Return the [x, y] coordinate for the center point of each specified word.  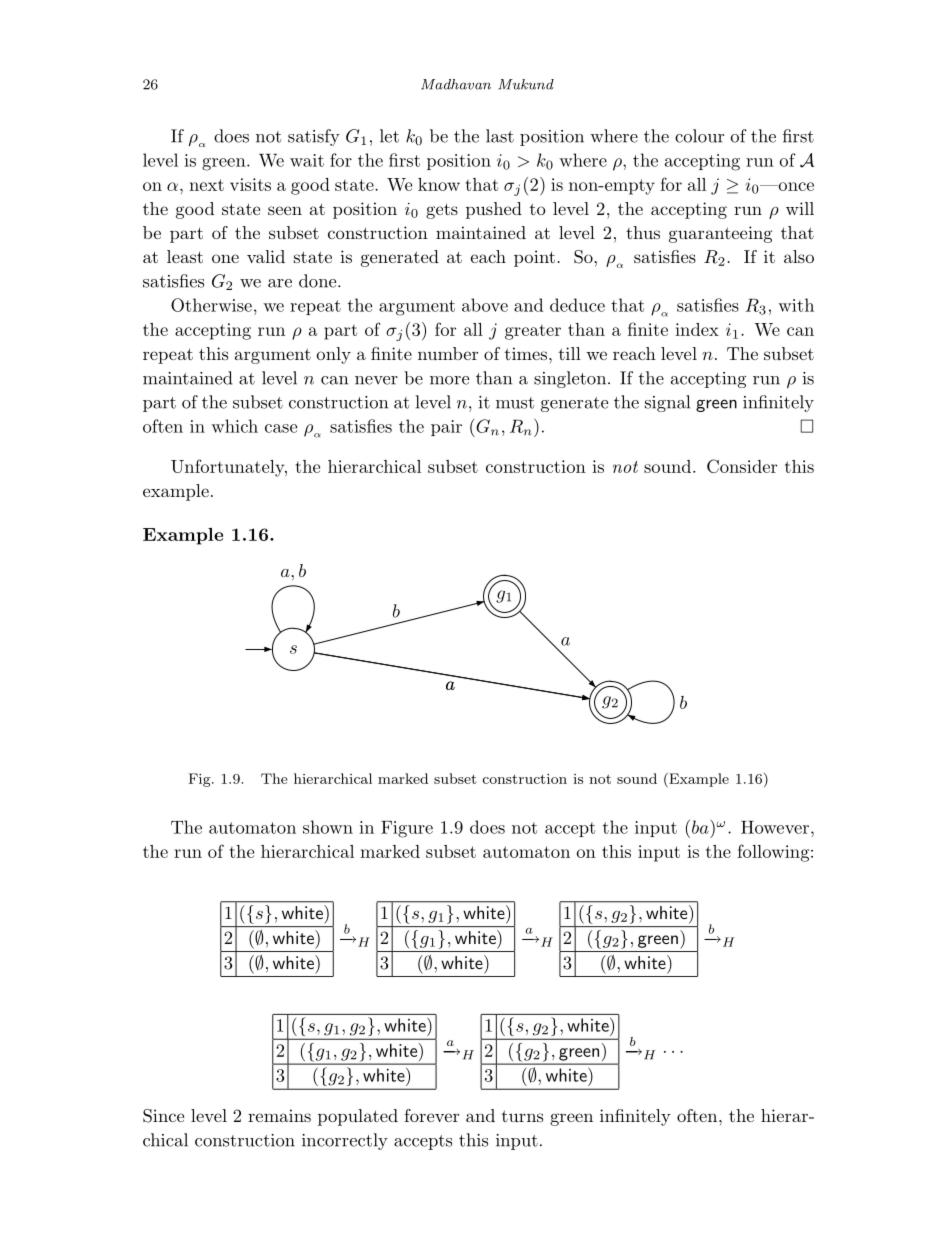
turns [522, 1116]
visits [250, 184]
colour [699, 136]
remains [279, 1115]
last [500, 136]
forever [431, 1115]
